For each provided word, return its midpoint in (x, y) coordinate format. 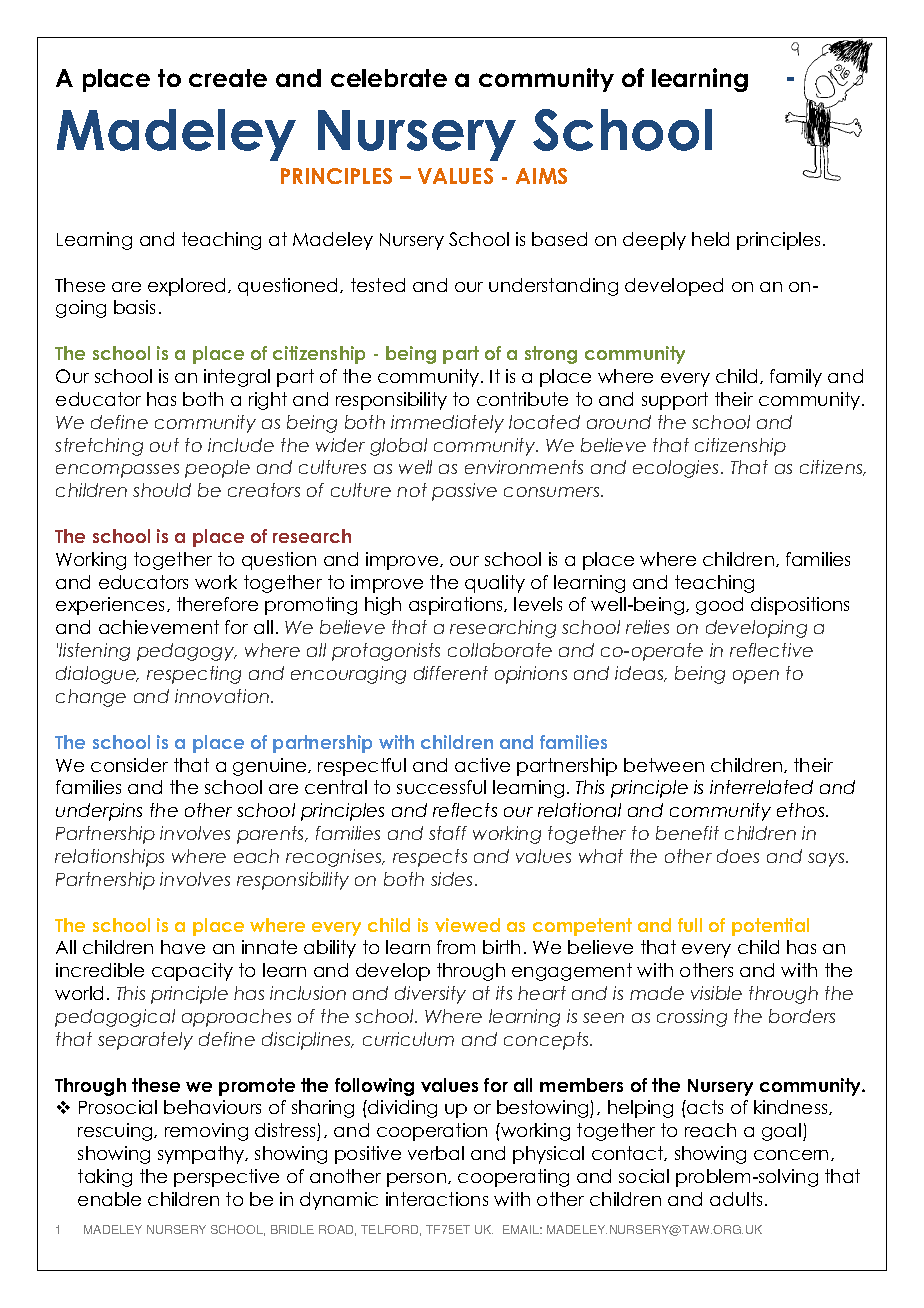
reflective (771, 650)
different (451, 673)
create (228, 78)
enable (109, 1199)
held (710, 239)
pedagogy (187, 652)
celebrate (389, 78)
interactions (437, 1199)
